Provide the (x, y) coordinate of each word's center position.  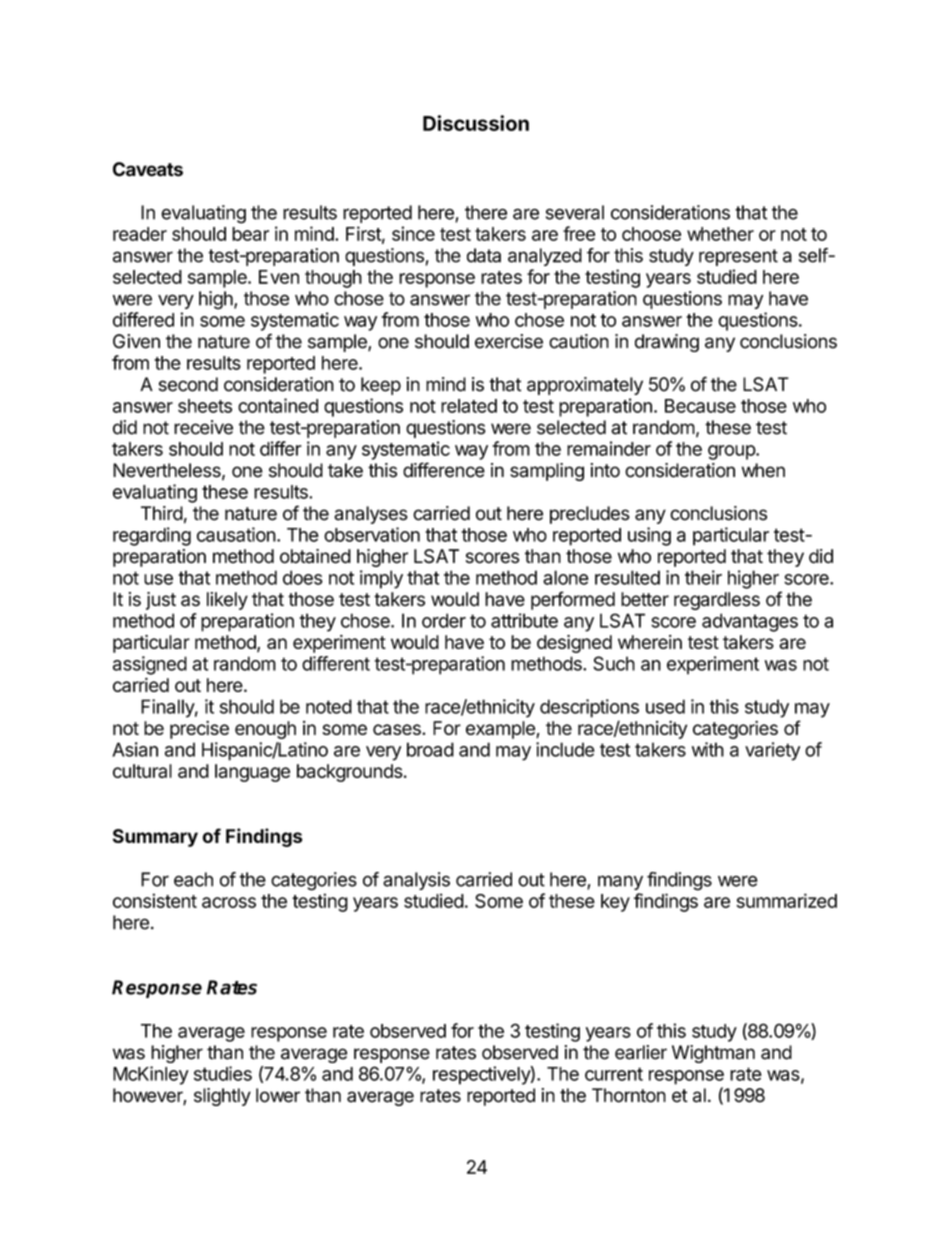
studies (223, 1073)
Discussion (476, 123)
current (614, 1074)
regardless (717, 601)
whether (720, 234)
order (444, 620)
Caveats (148, 169)
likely (227, 601)
